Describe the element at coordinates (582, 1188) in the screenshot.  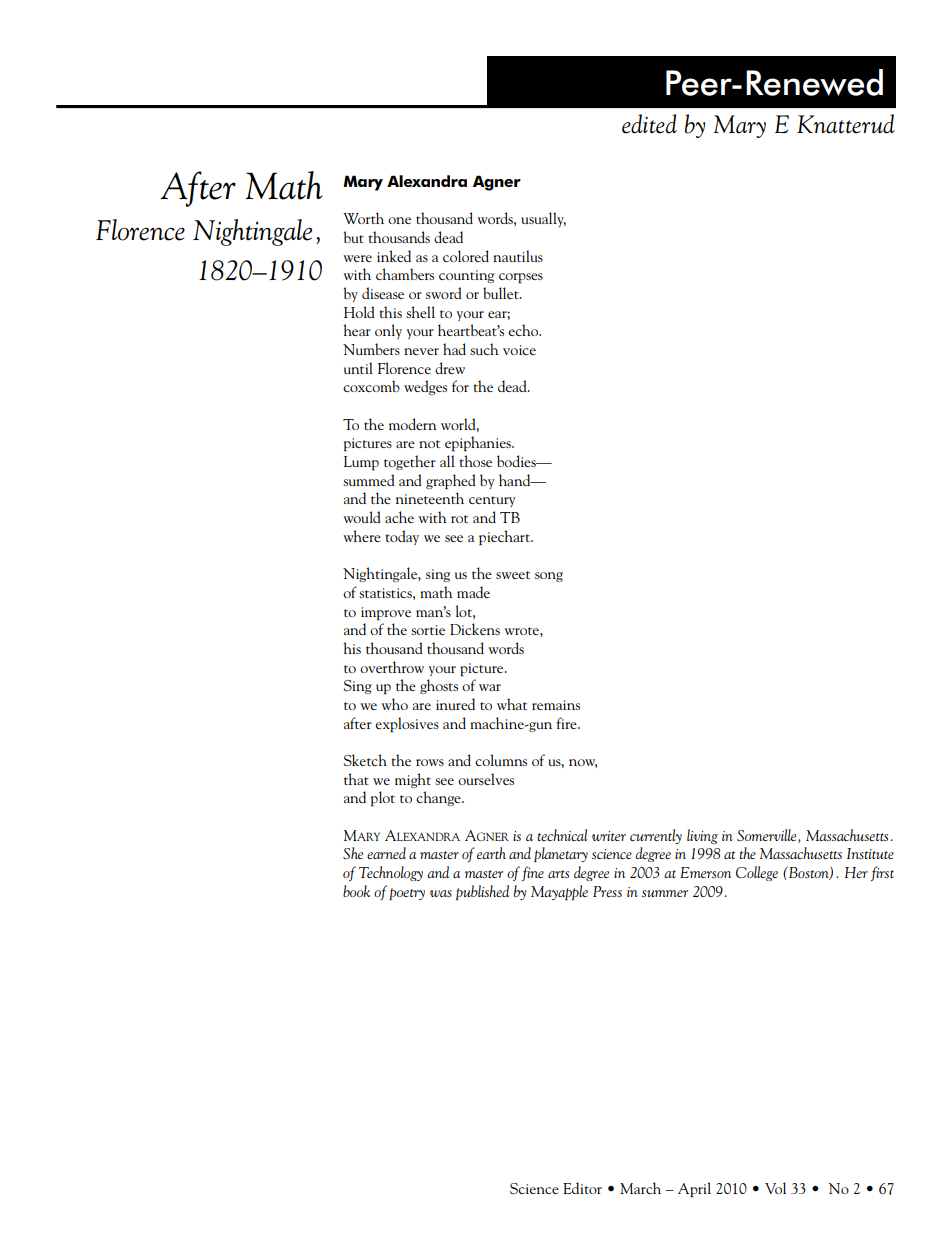
I see `Editor` at that location.
